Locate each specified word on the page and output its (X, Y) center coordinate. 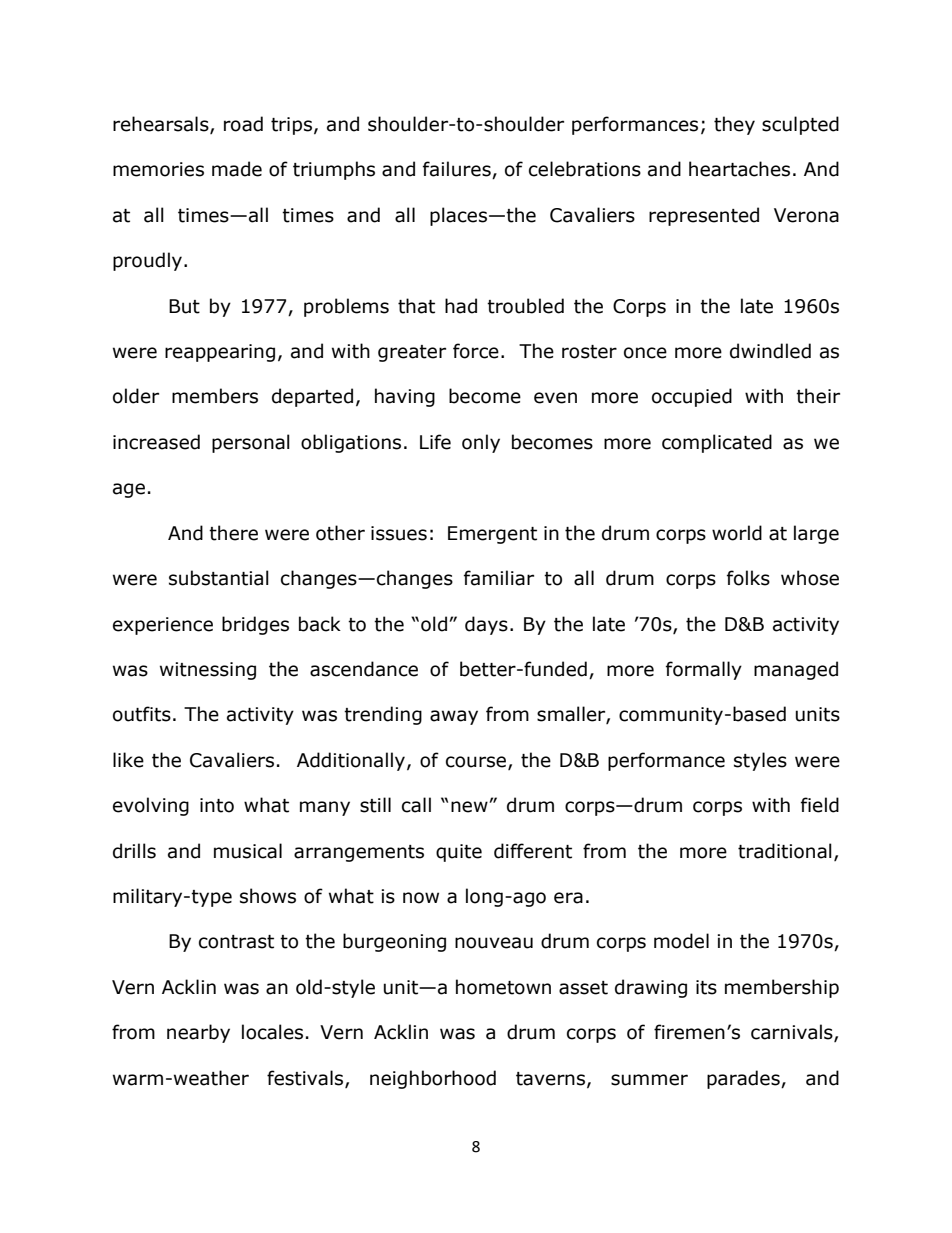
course (477, 763)
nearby (198, 1033)
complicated (717, 443)
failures (458, 170)
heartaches (739, 169)
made (237, 169)
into (217, 805)
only (481, 443)
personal (251, 443)
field (820, 805)
